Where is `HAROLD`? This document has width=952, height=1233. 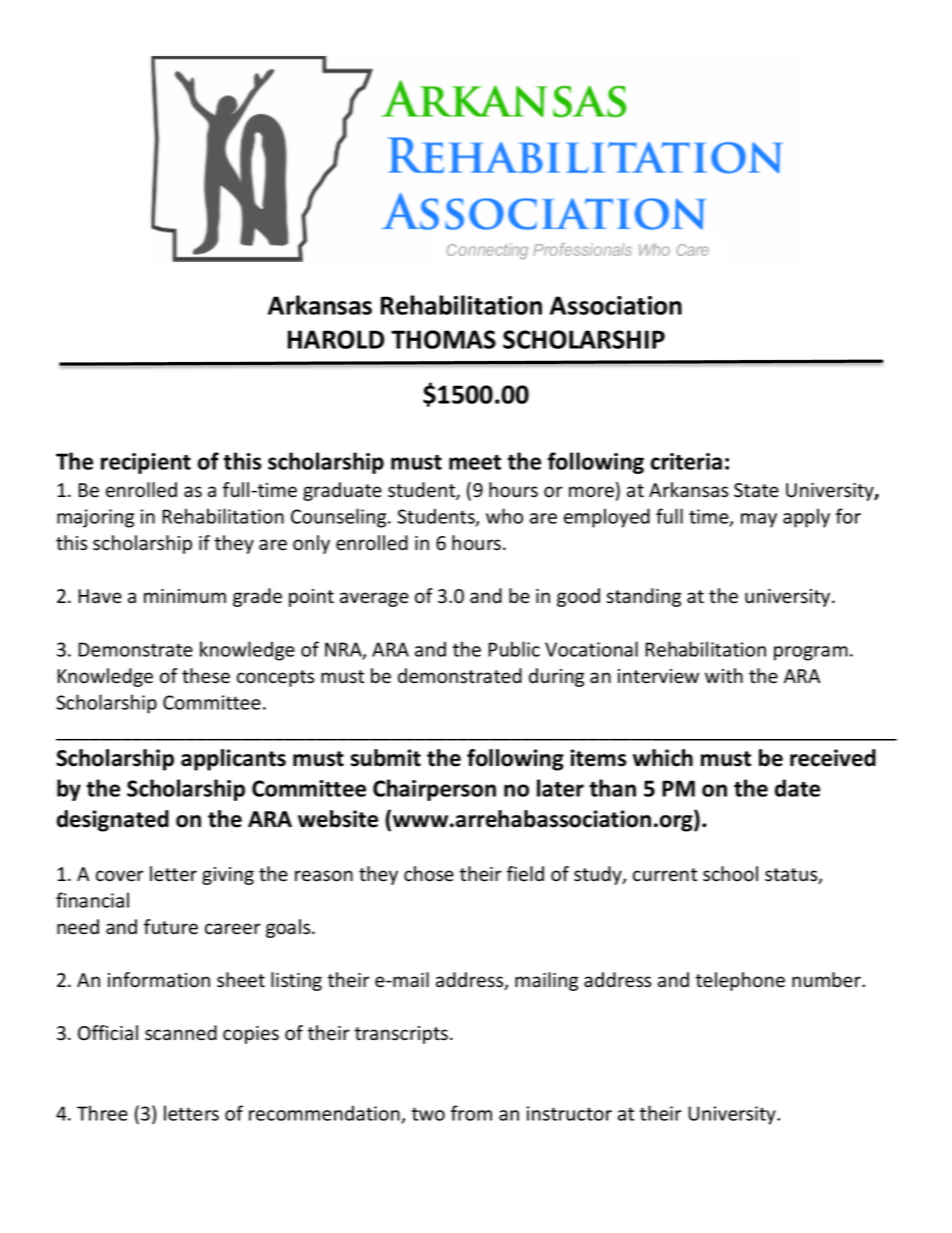 HAROLD is located at coordinates (336, 339).
